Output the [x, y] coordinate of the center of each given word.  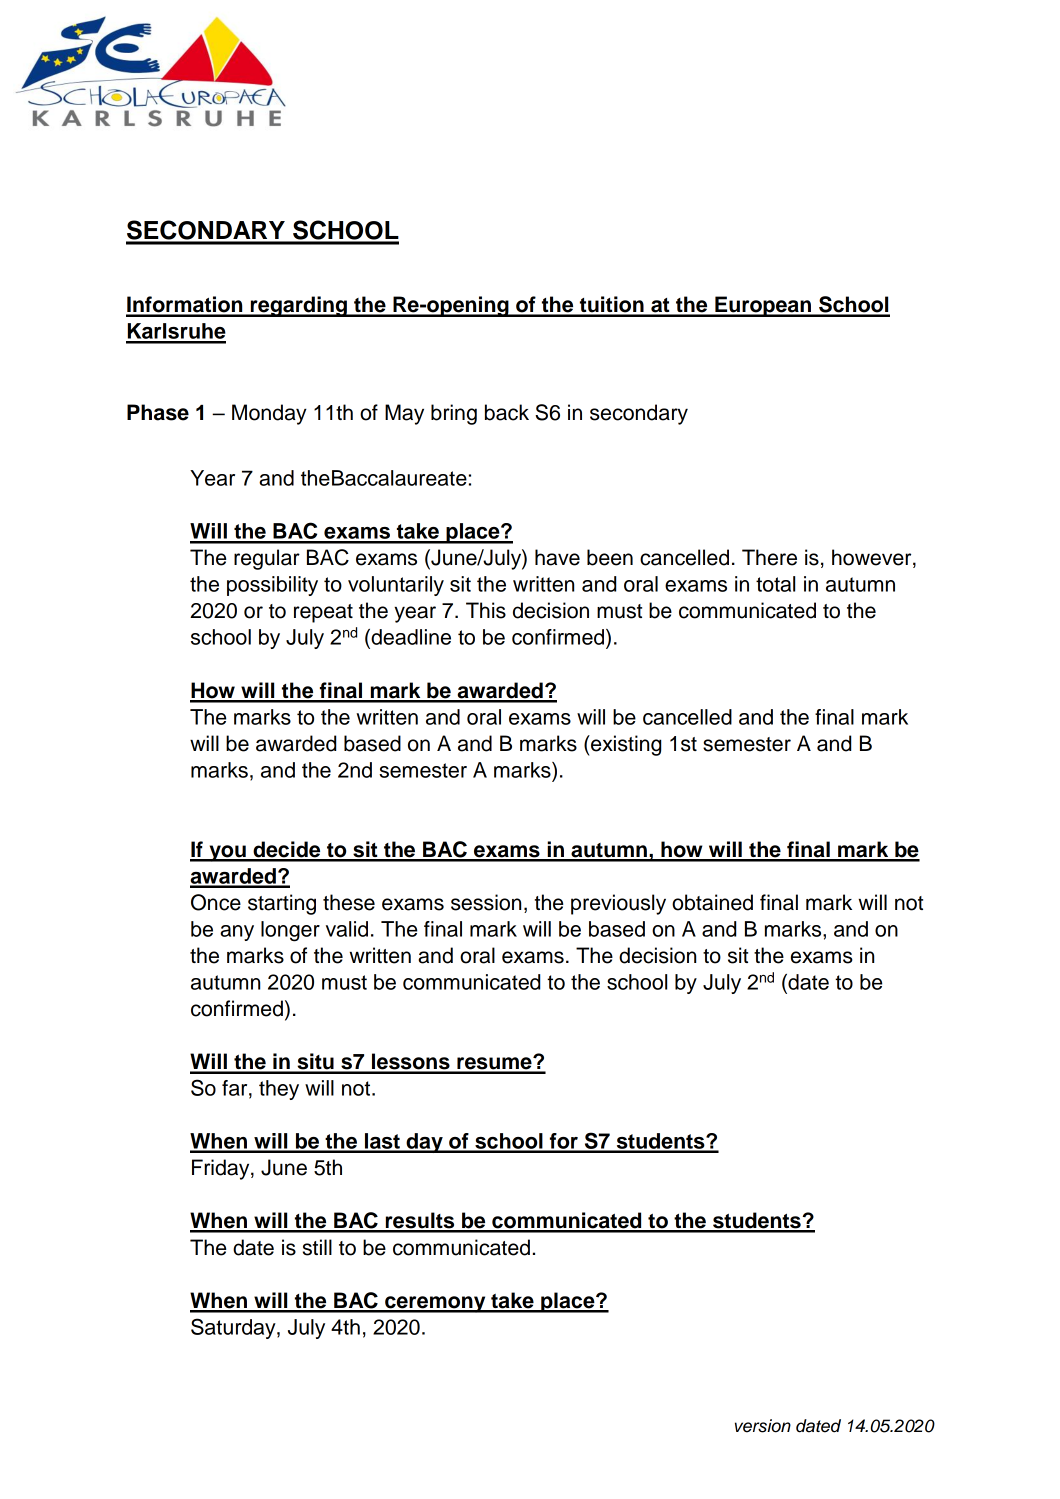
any [237, 933]
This [486, 610]
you [227, 853]
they [279, 1090]
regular [267, 559]
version [763, 1426]
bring [454, 414]
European [763, 306]
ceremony [435, 1304]
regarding [299, 306]
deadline [410, 637]
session [486, 902]
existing [625, 745]
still [317, 1247]
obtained [712, 902]
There [769, 557]
